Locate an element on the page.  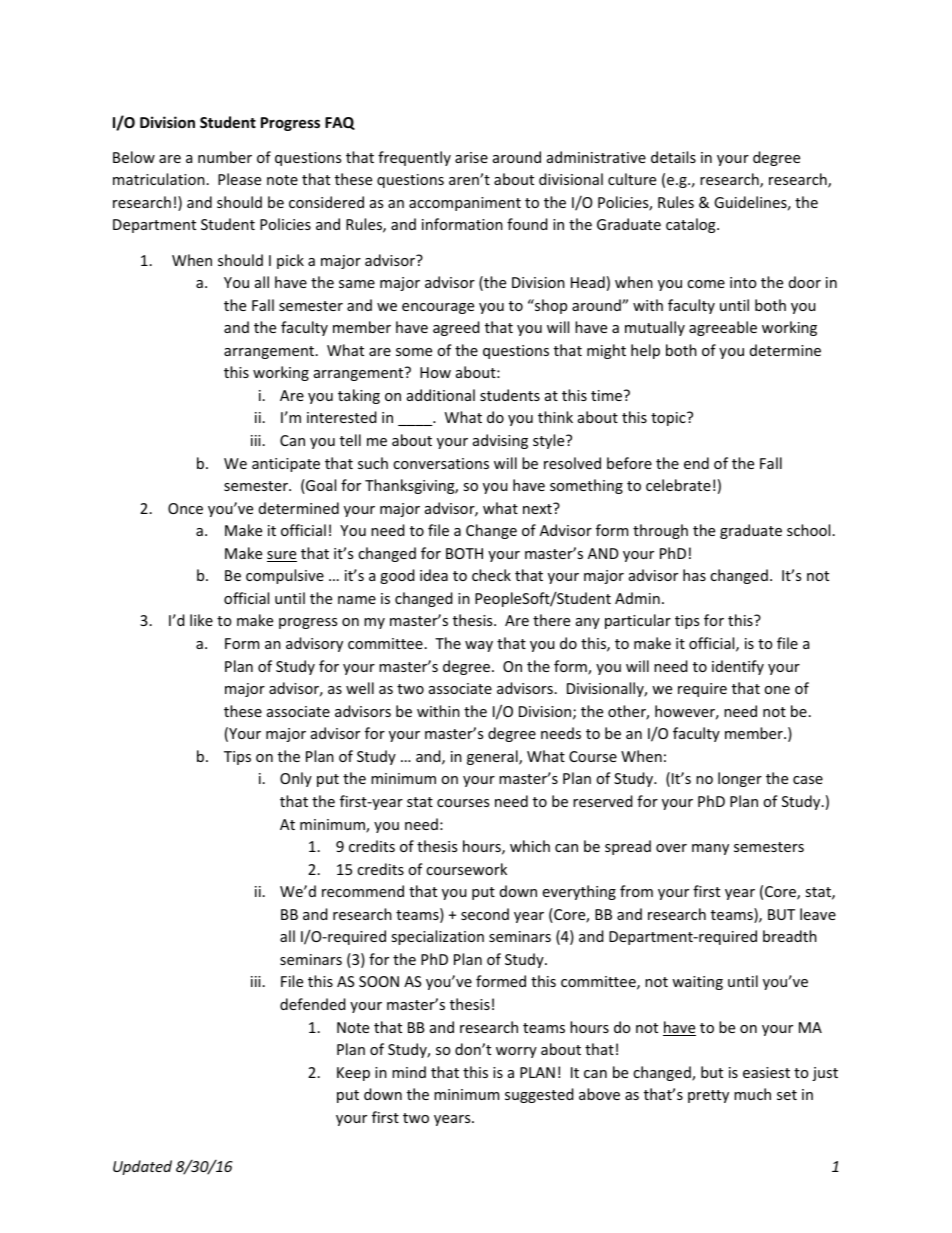
number is located at coordinates (225, 157).
